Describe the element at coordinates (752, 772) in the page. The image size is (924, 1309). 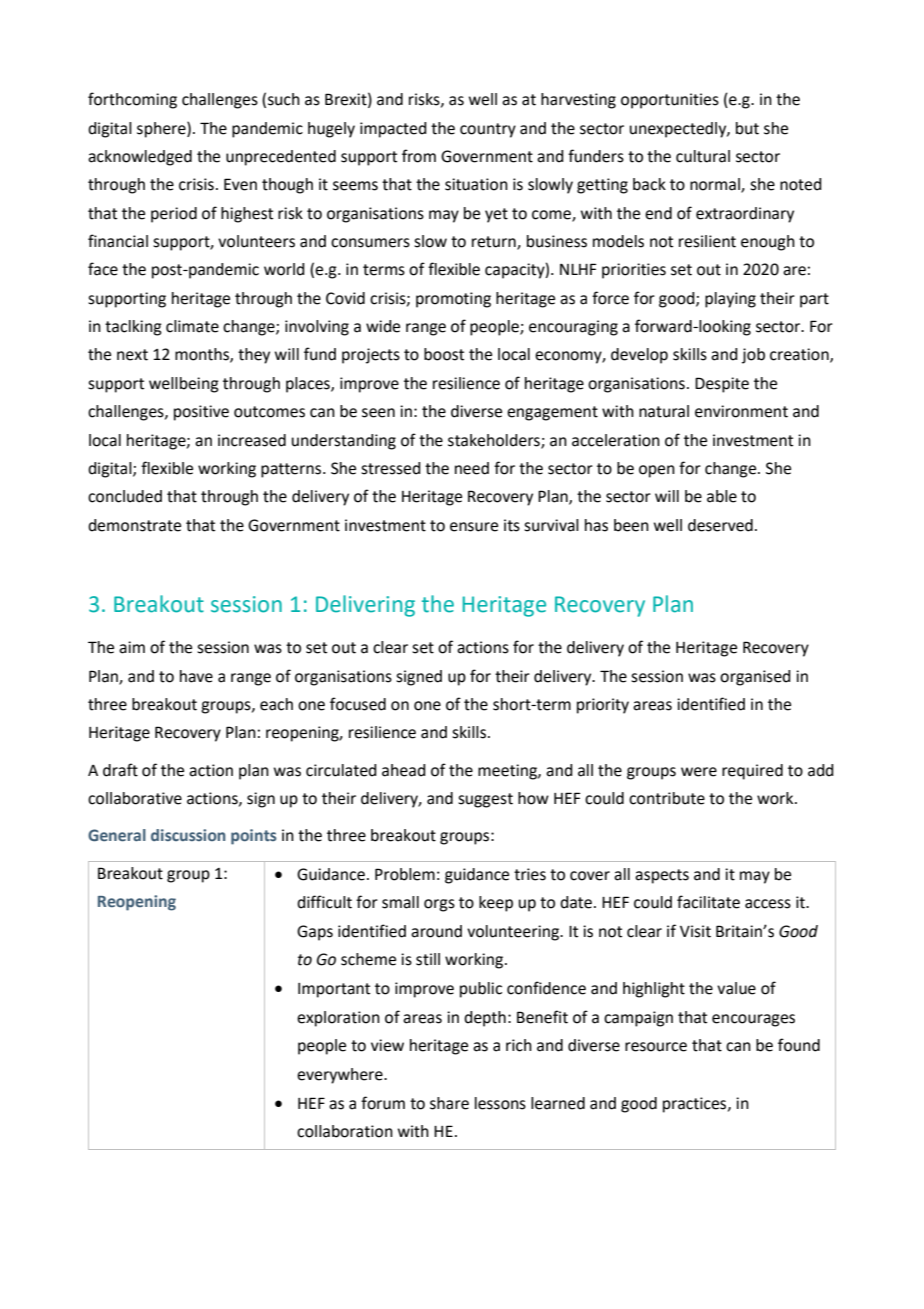
I see `required` at that location.
